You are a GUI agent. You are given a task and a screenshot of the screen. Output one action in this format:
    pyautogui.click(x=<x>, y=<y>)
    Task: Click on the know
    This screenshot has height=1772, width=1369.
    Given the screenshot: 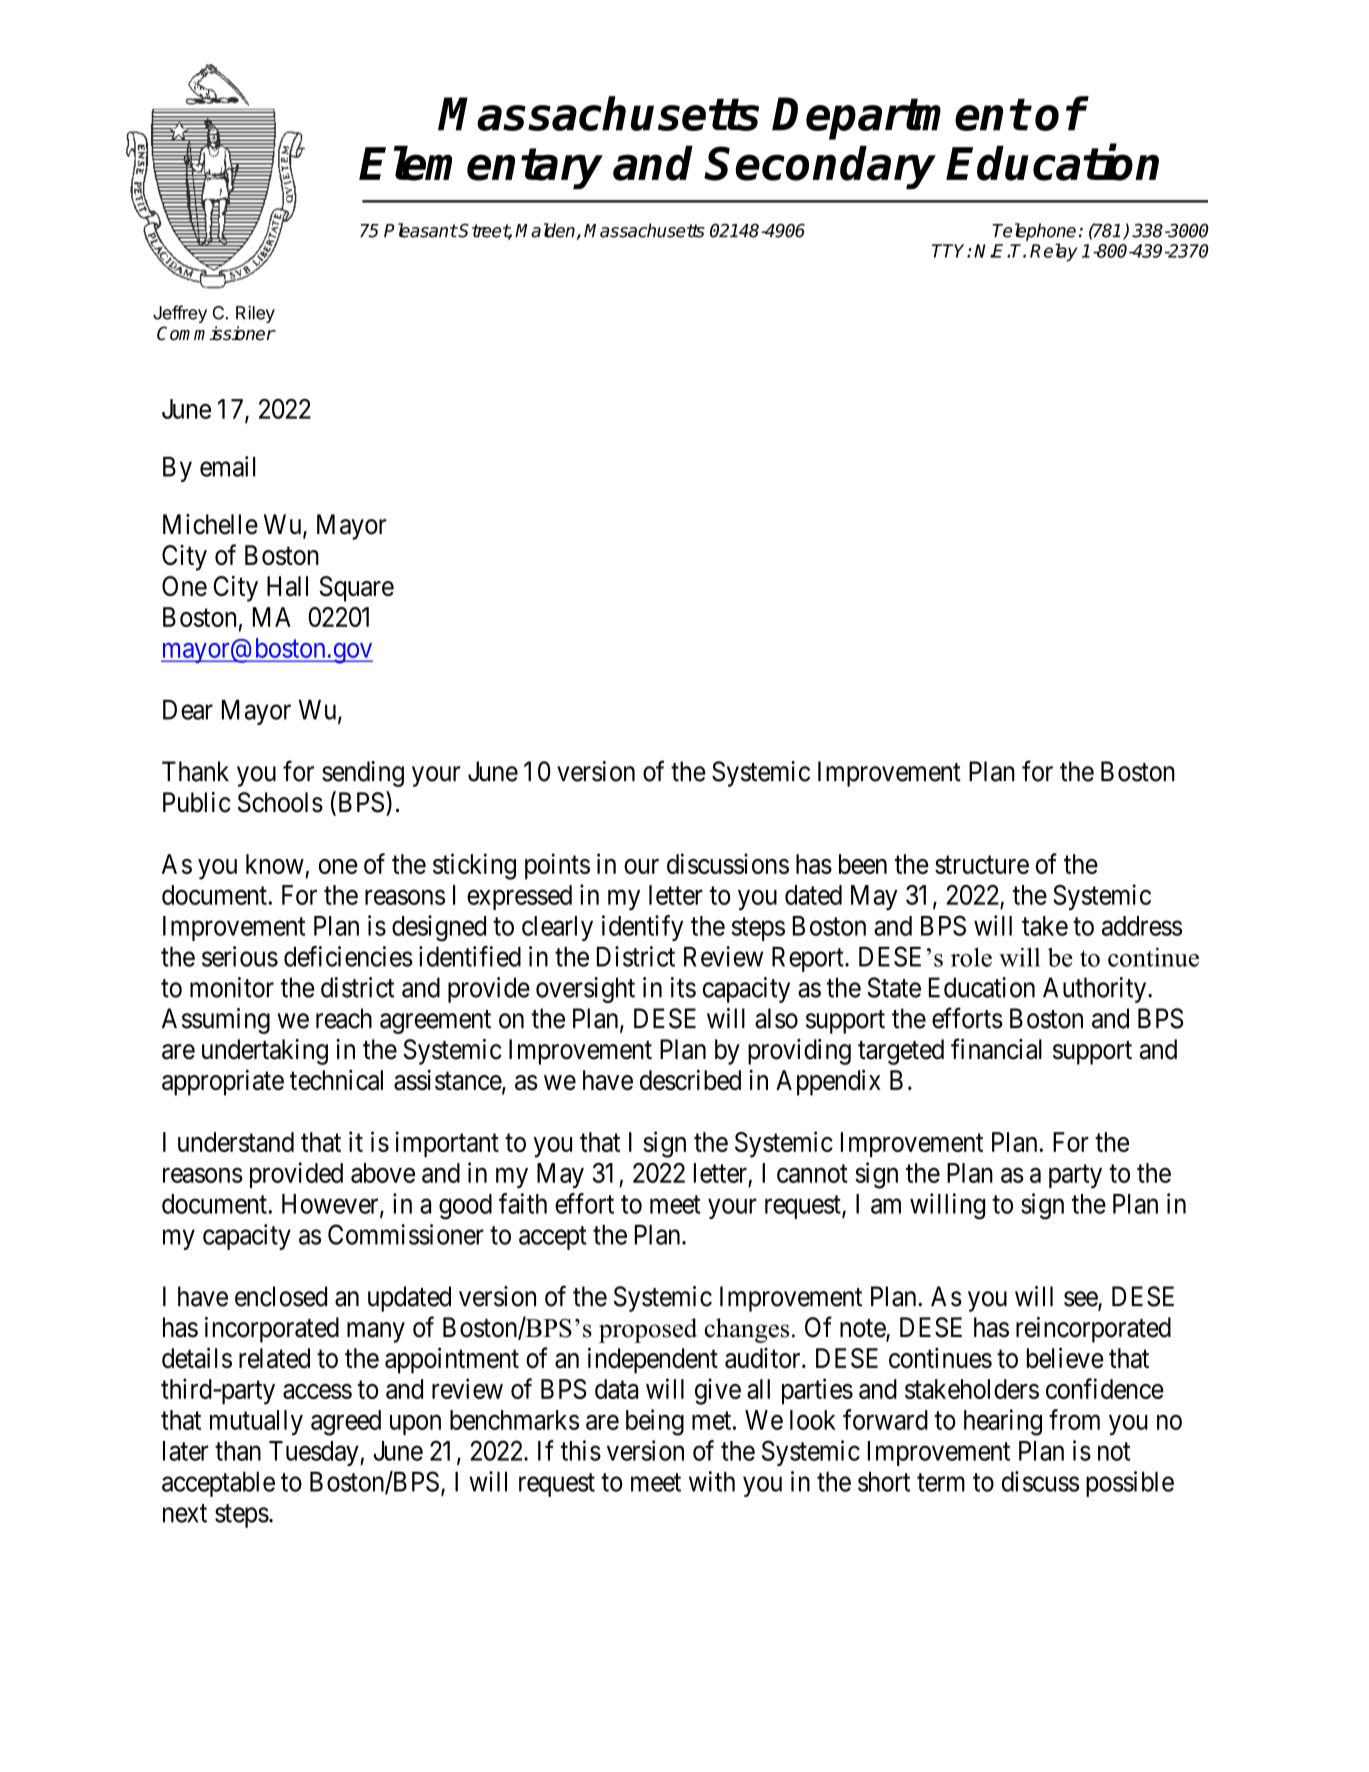 What is the action you would take?
    pyautogui.click(x=275, y=864)
